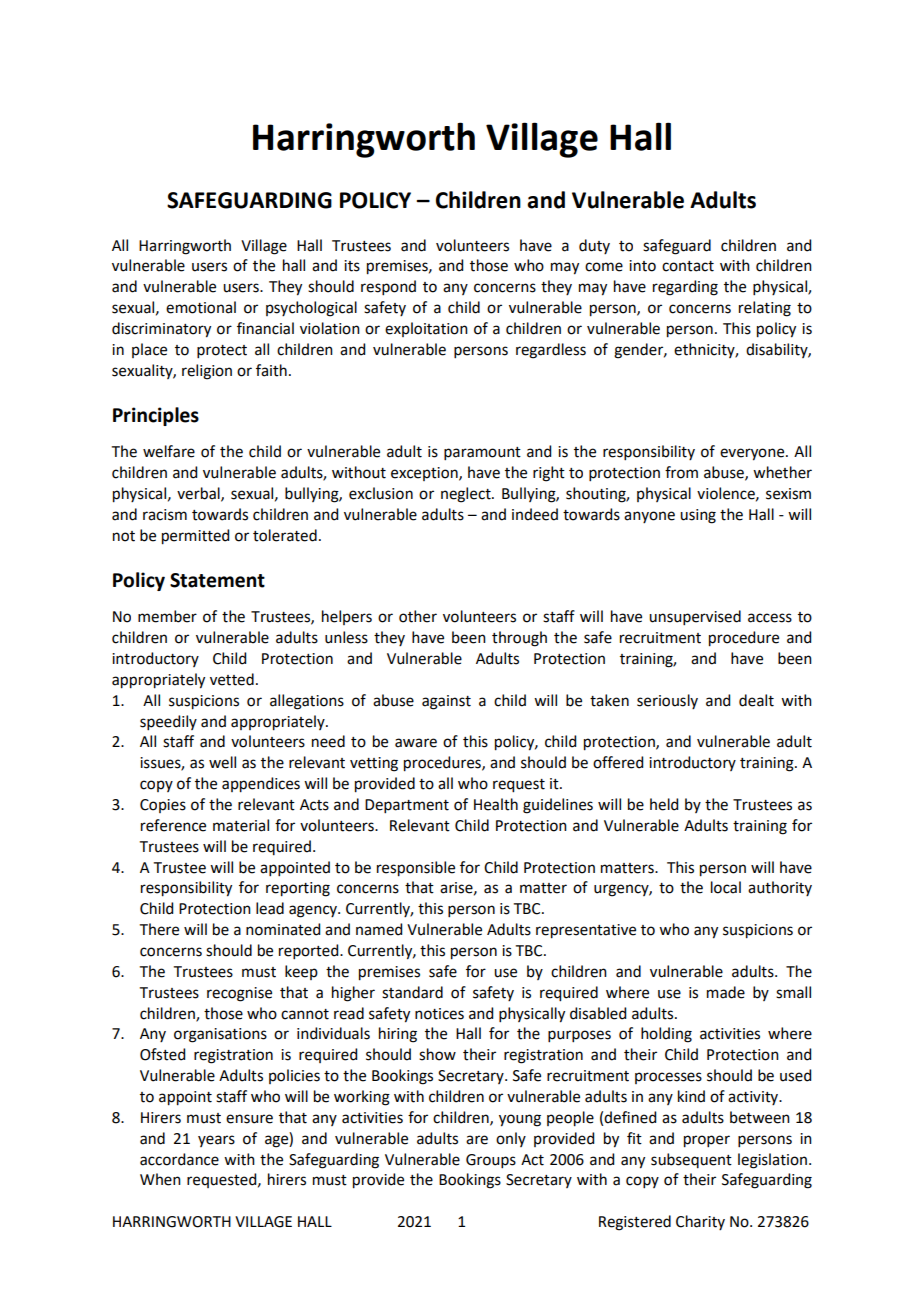 Image resolution: width=924 pixels, height=1308 pixels. What do you see at coordinates (426, 329) in the page?
I see `exploitation` at bounding box center [426, 329].
